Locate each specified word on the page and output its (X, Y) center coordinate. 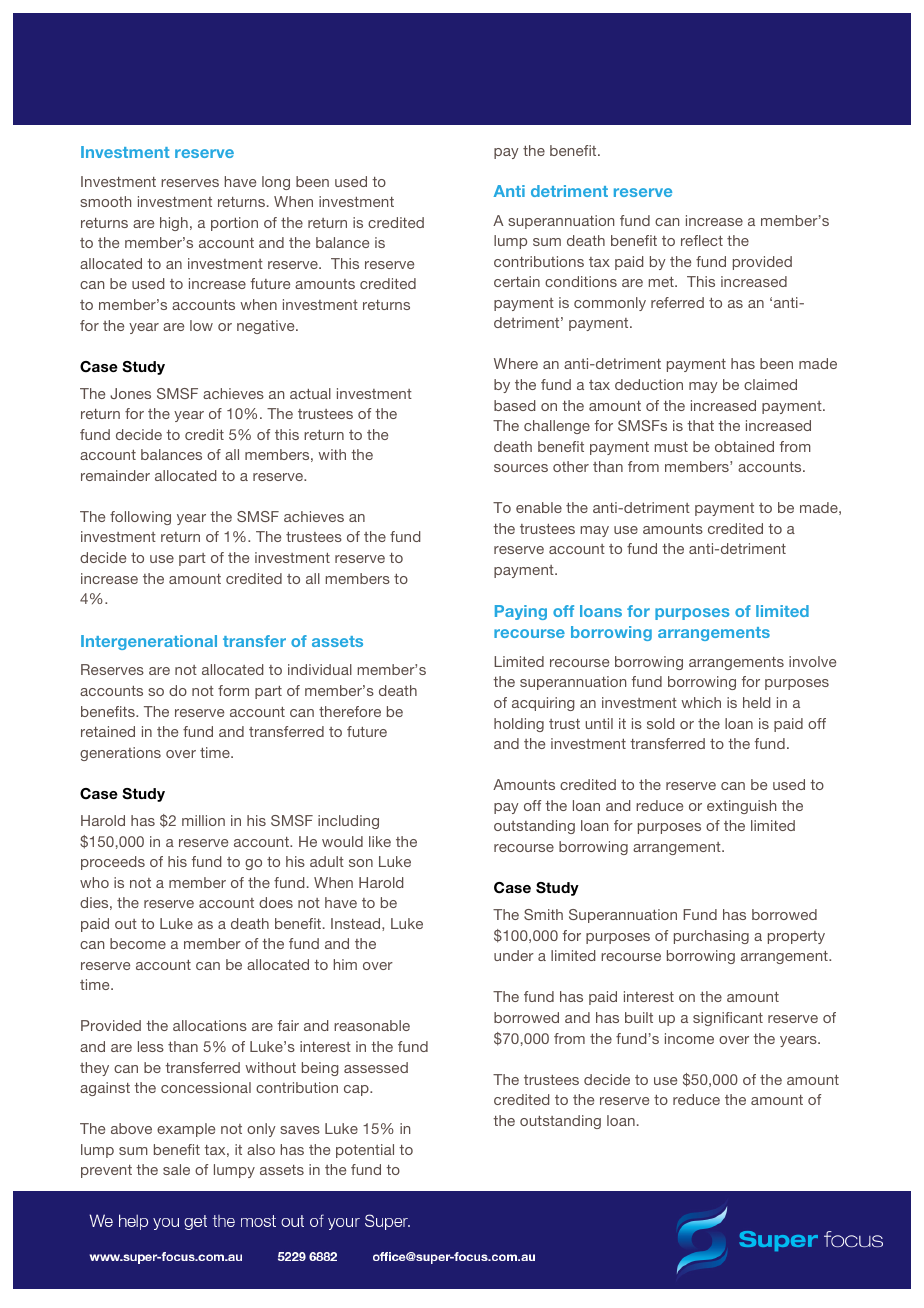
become (138, 943)
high (174, 224)
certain (517, 281)
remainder (115, 475)
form (233, 690)
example (186, 1130)
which (701, 702)
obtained (744, 446)
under (514, 955)
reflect (702, 240)
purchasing (711, 937)
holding (519, 725)
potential (365, 1151)
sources (521, 468)
